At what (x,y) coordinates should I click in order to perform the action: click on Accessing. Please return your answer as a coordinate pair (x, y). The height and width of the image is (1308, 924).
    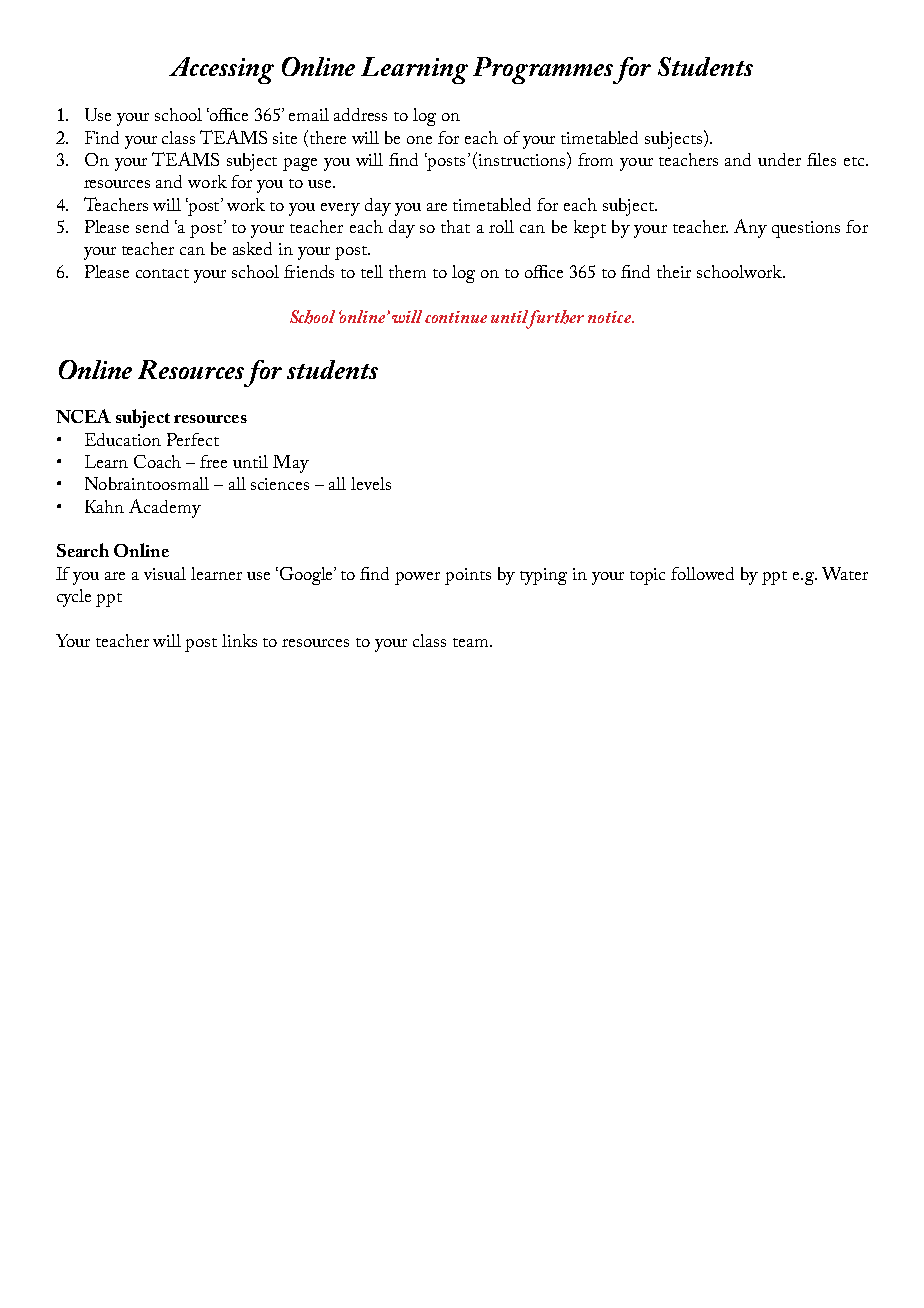
    Looking at the image, I should click on (221, 70).
